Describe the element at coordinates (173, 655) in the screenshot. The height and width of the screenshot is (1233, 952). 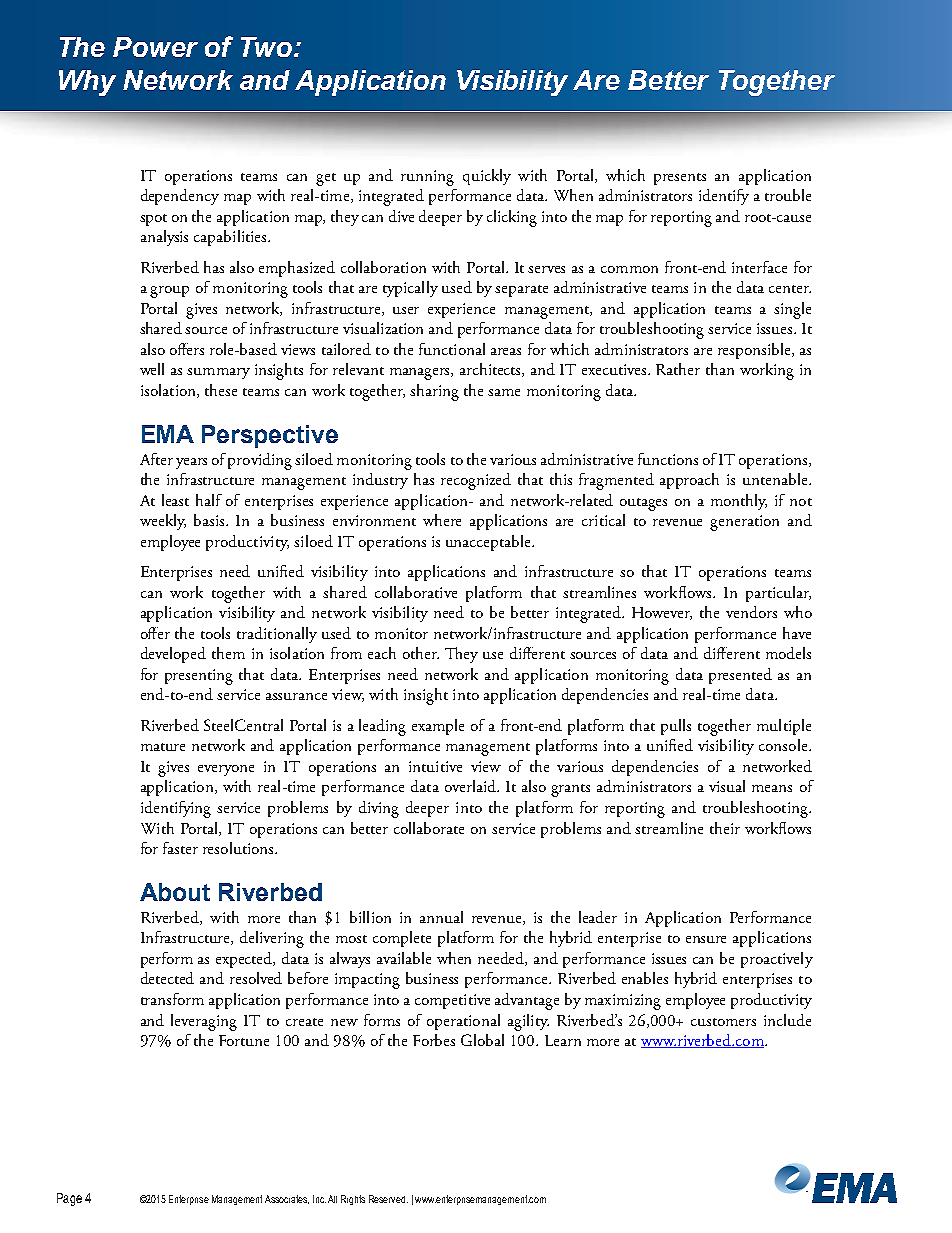
I see `developed` at that location.
